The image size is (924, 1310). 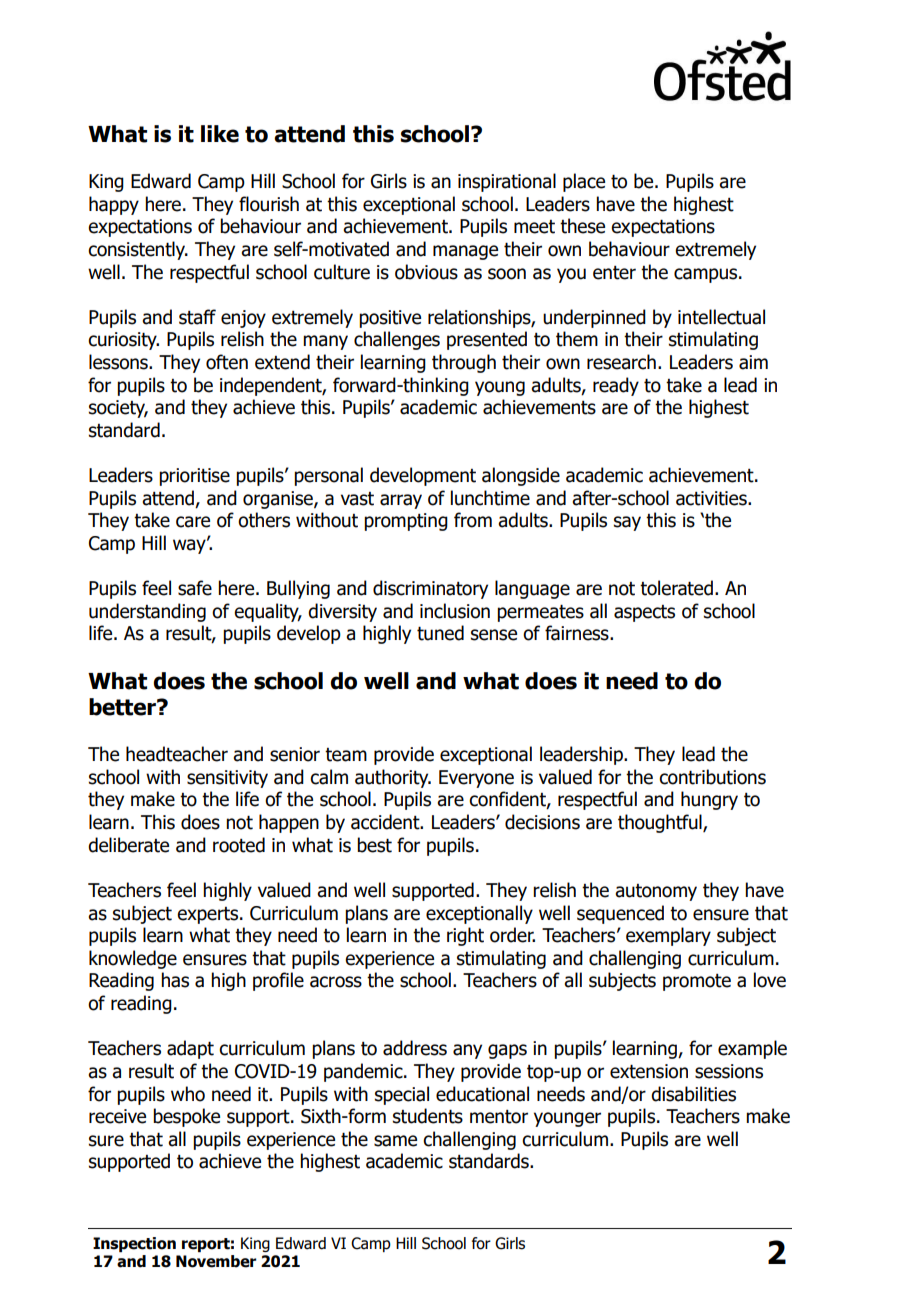 What do you see at coordinates (395, 1141) in the screenshot?
I see `same` at bounding box center [395, 1141].
